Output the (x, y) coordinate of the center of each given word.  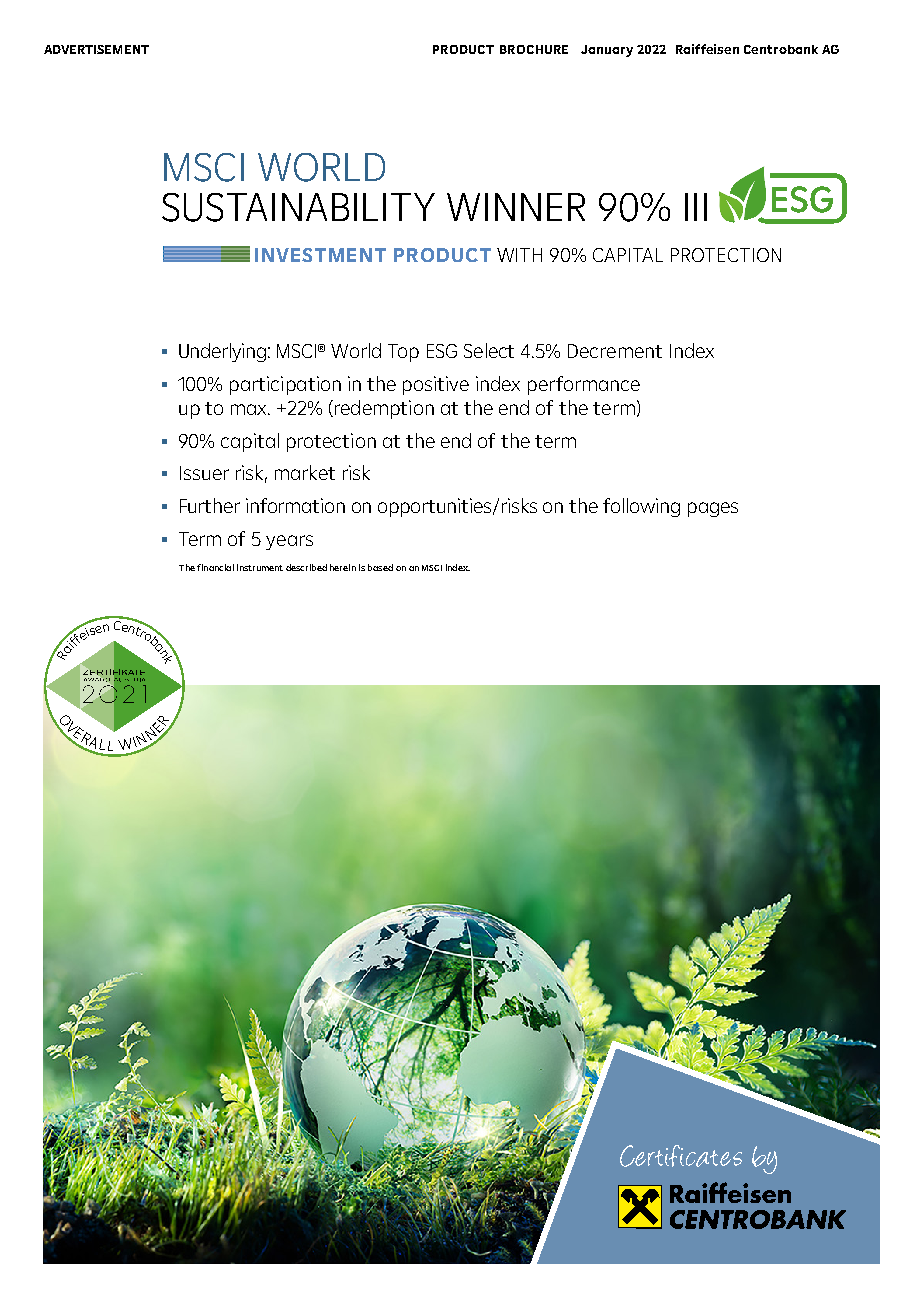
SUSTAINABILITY (298, 207)
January (607, 51)
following (641, 507)
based (380, 567)
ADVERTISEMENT (96, 49)
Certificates (681, 1156)
